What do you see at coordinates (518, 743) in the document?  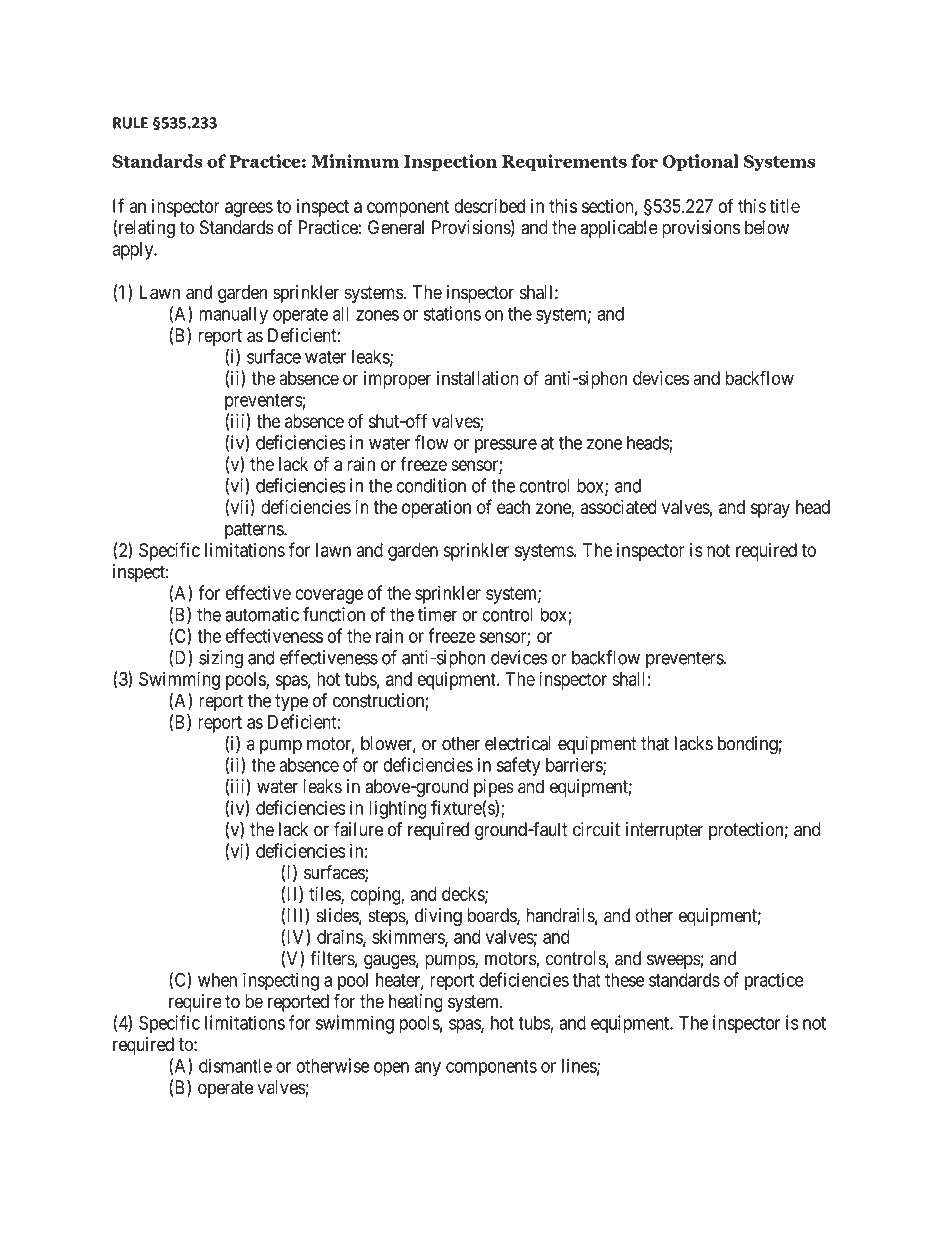 I see `electrical` at bounding box center [518, 743].
